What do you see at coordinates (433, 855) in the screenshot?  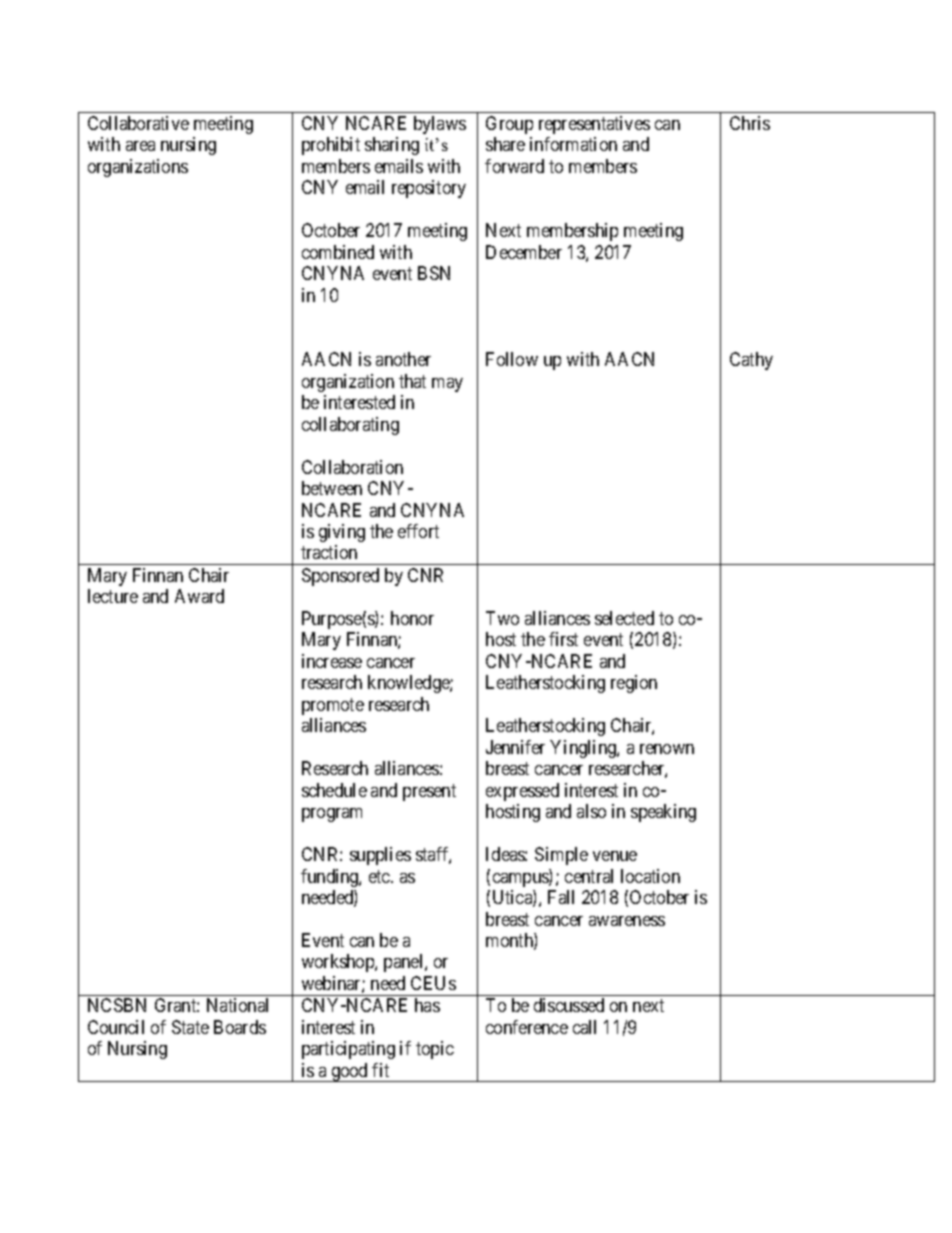 I see `staff` at bounding box center [433, 855].
